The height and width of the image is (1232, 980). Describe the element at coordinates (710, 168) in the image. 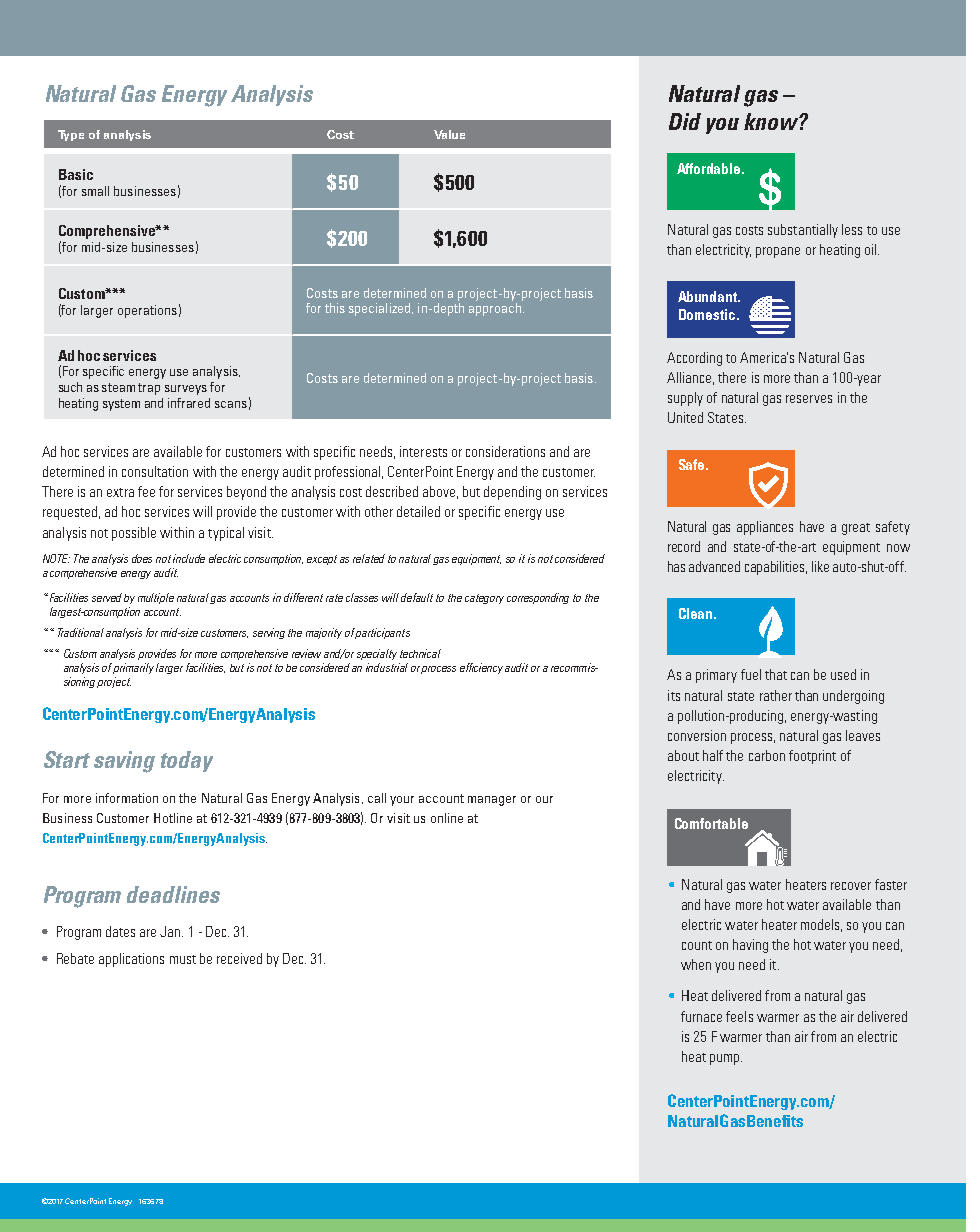

I see `Affordable` at that location.
